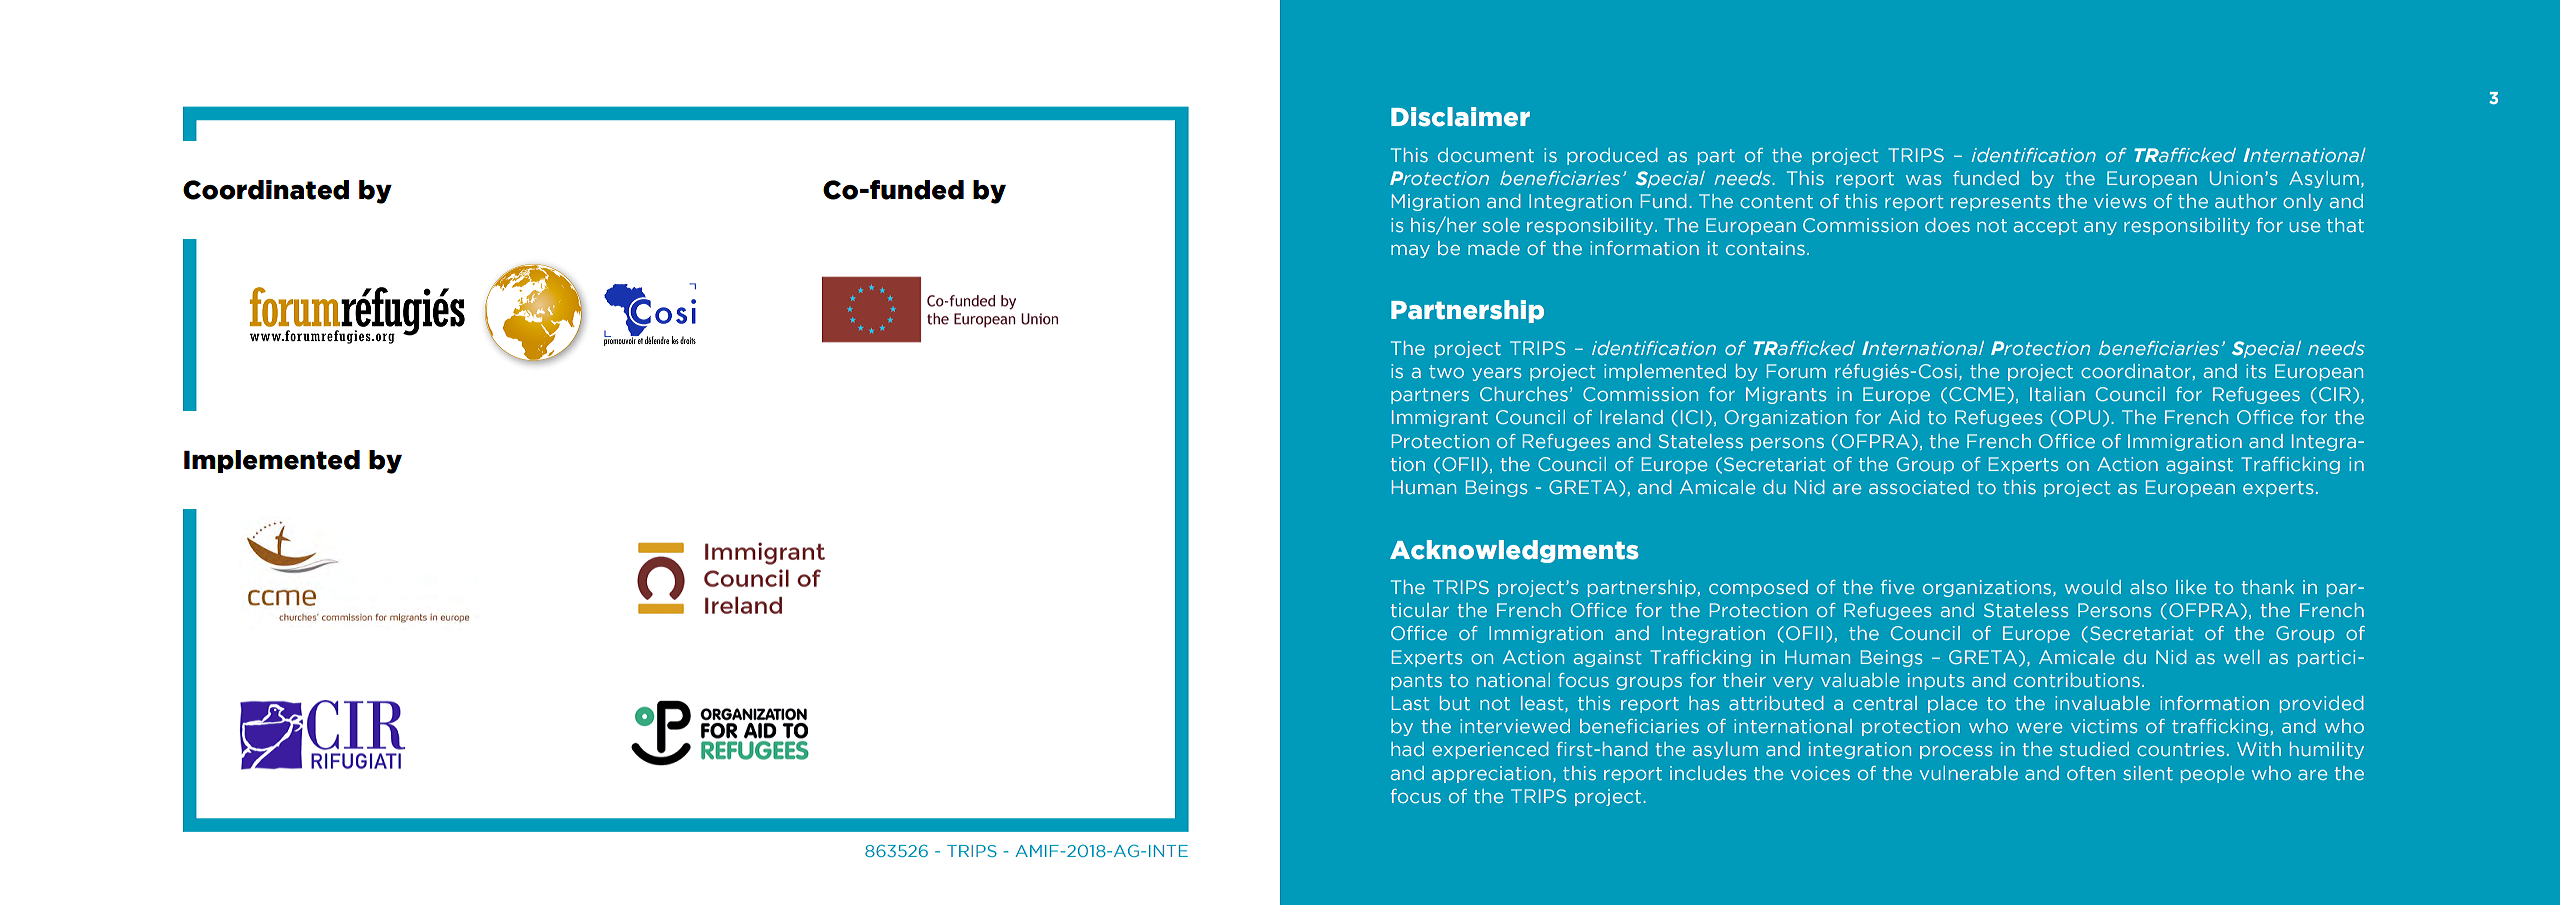 The width and height of the screenshot is (2560, 905). What do you see at coordinates (1758, 588) in the screenshot?
I see `composed` at bounding box center [1758, 588].
